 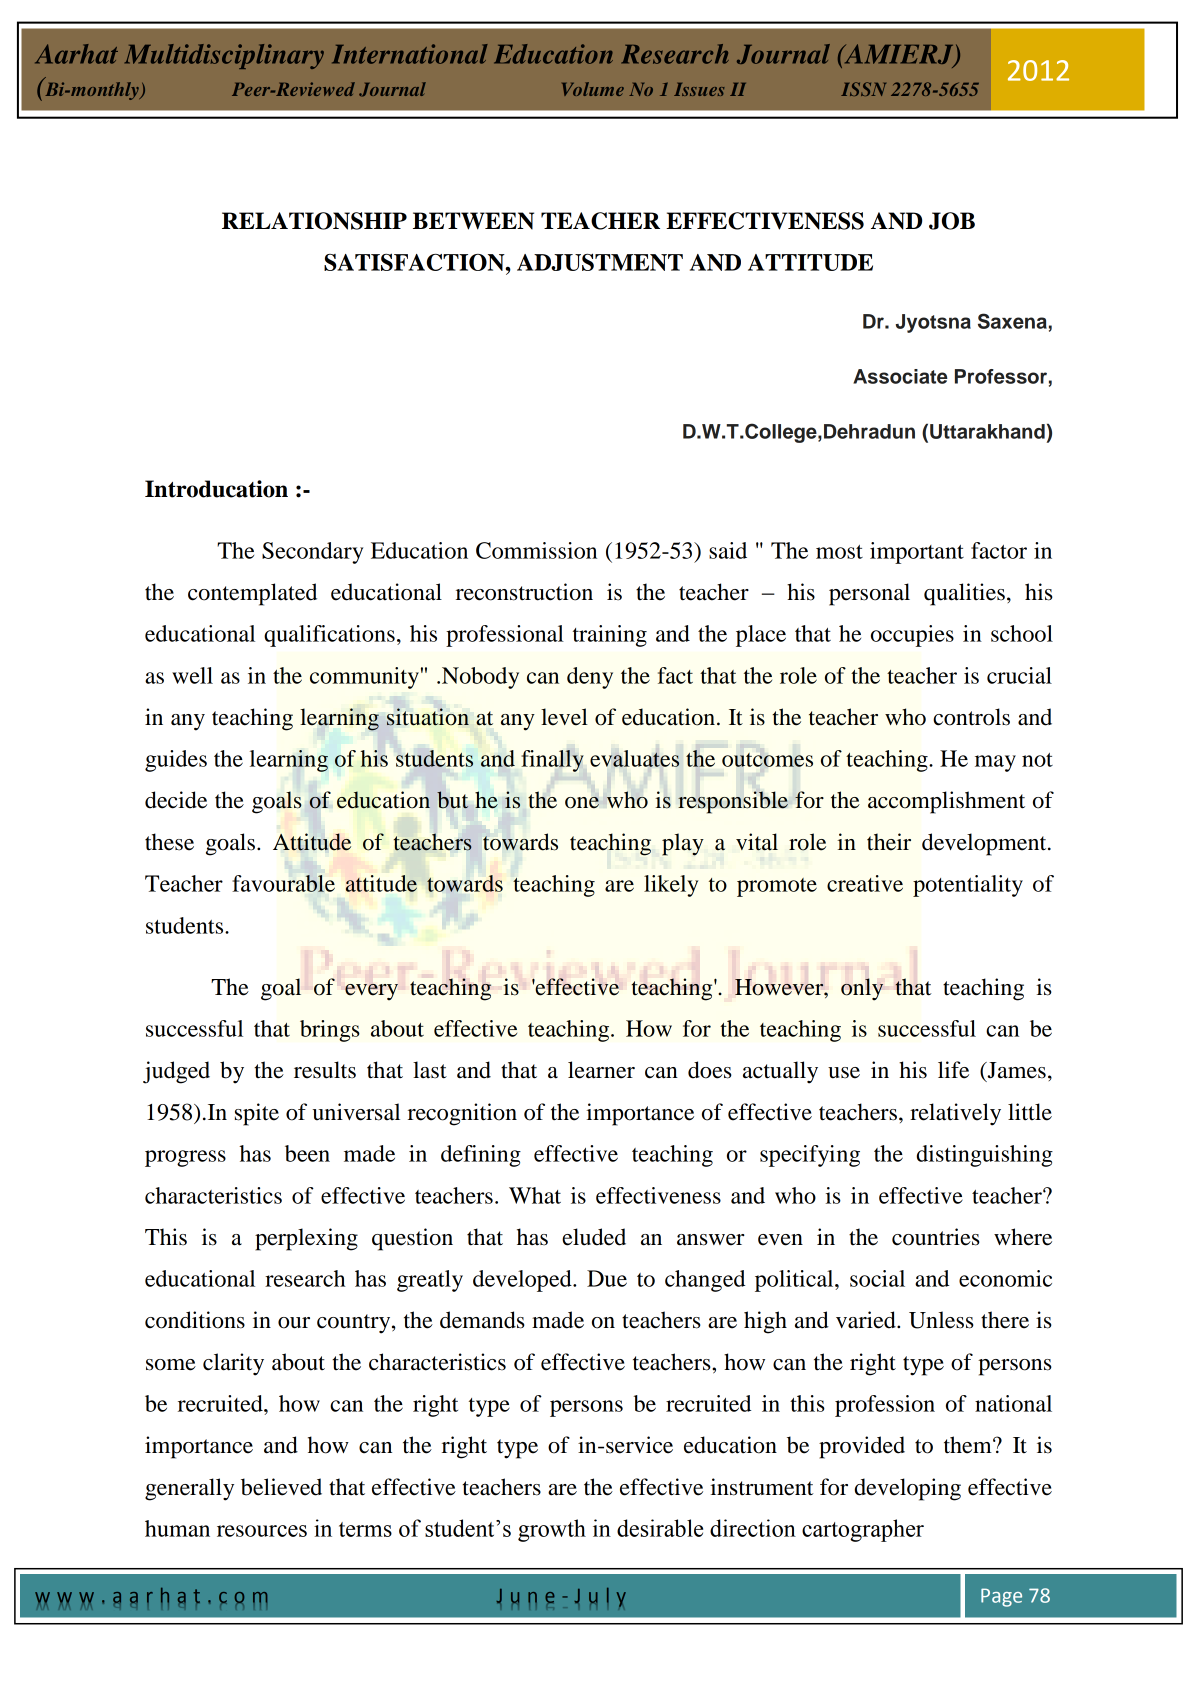 I want to click on Multidisciplinary, so click(x=224, y=56).
